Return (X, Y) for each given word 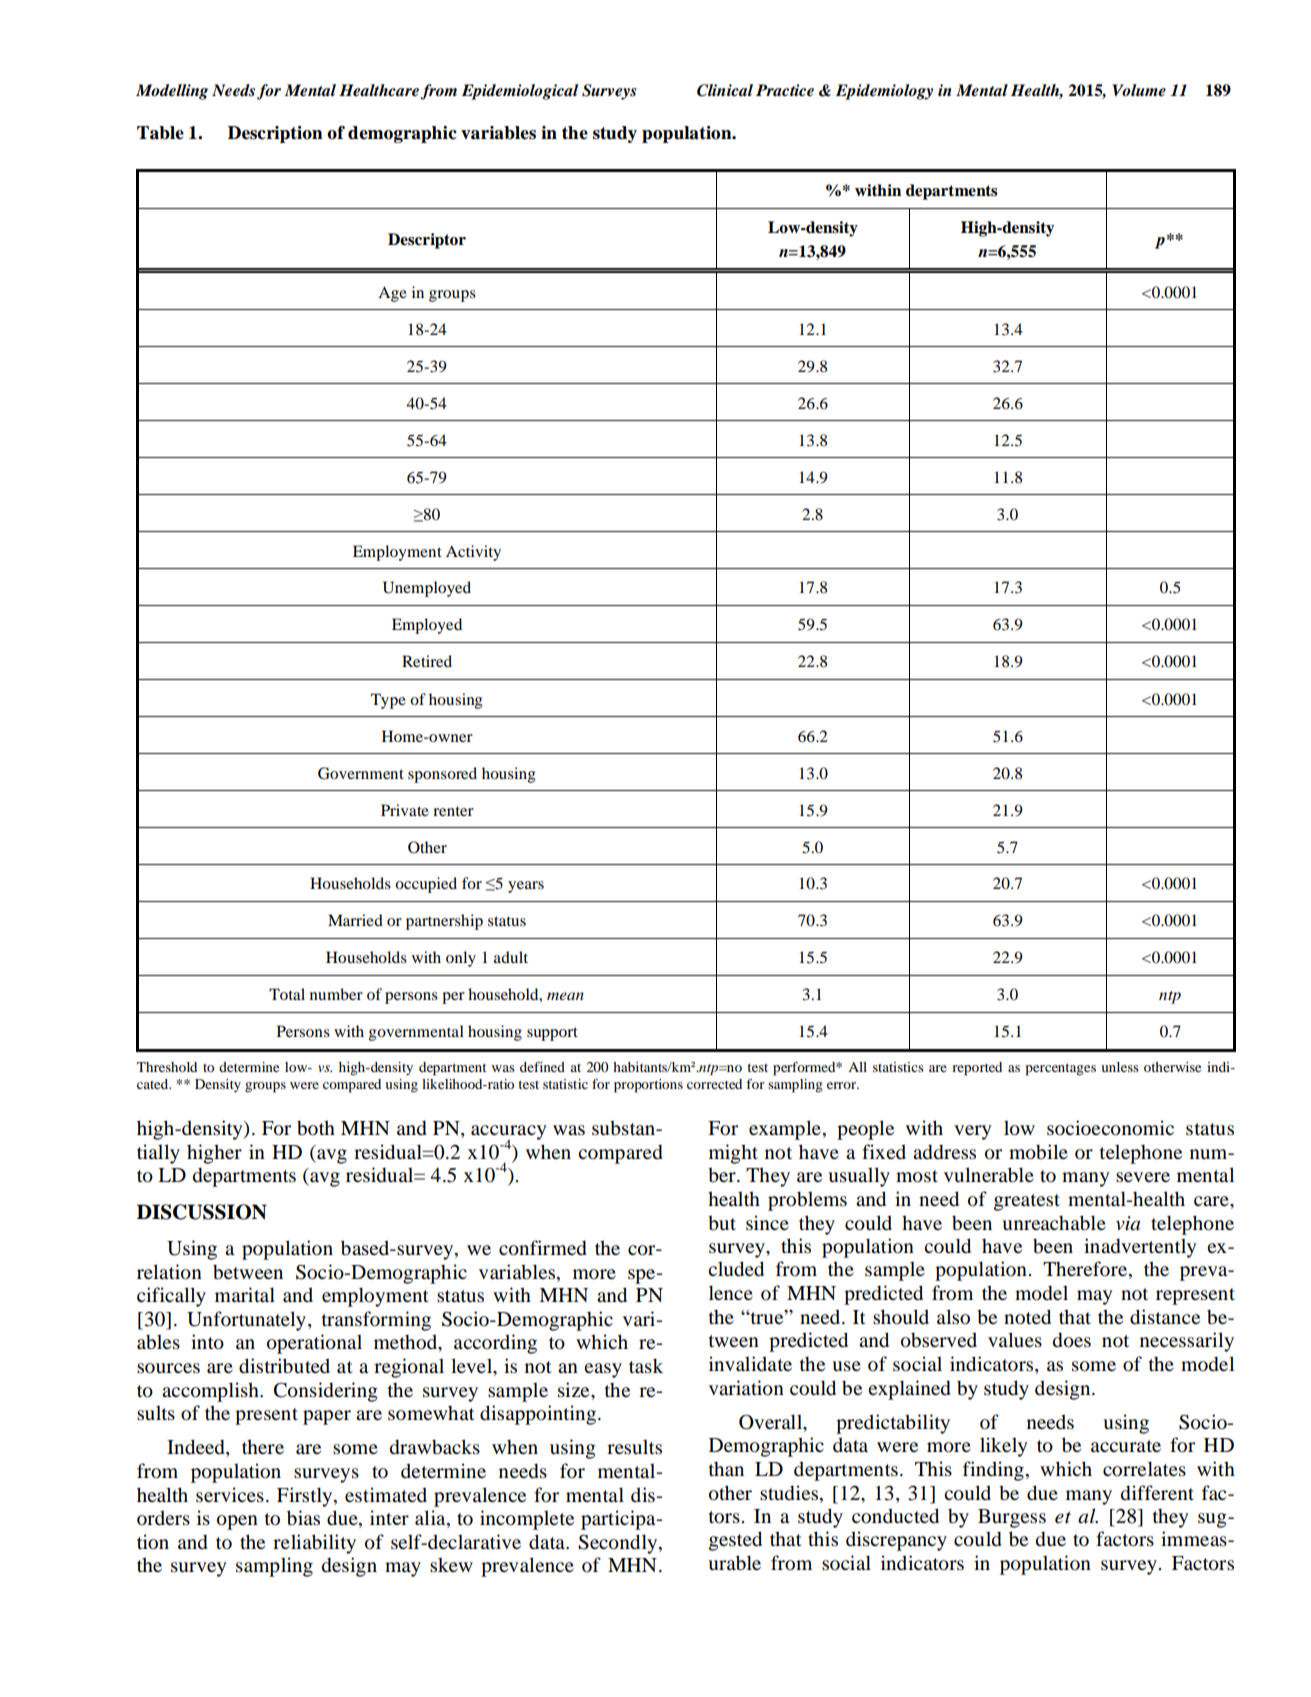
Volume (1139, 90)
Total (287, 994)
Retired (427, 661)
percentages (1061, 1069)
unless (1120, 1067)
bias (303, 1518)
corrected (714, 1084)
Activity (473, 553)
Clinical (725, 90)
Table (160, 133)
